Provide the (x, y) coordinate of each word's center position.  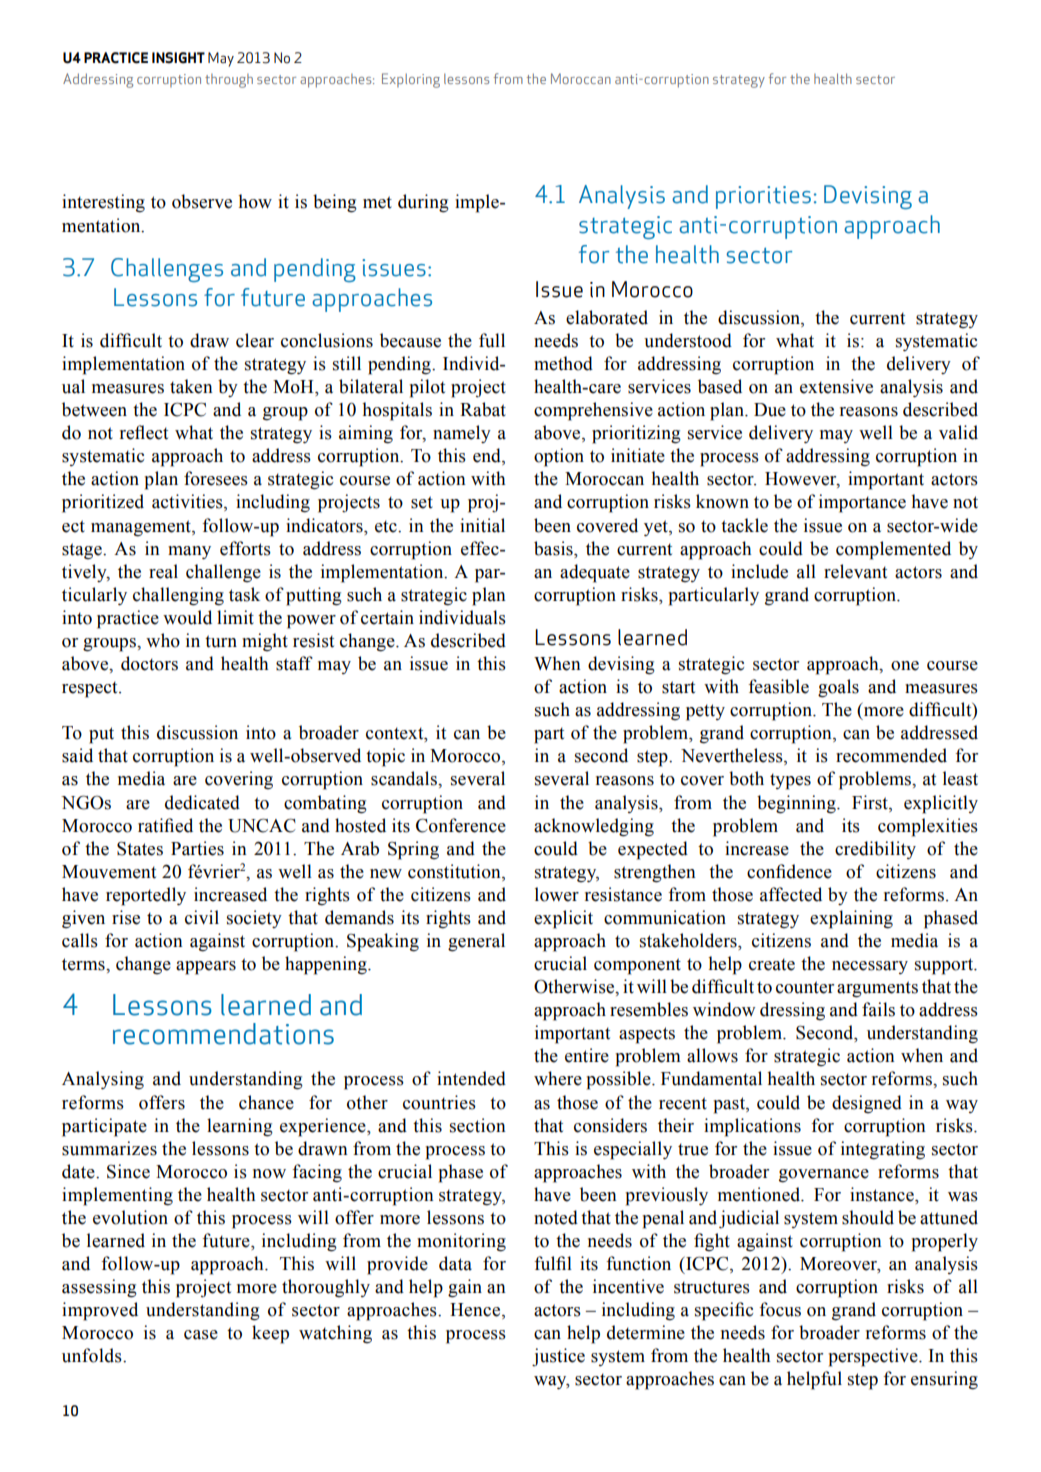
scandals (405, 778)
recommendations (223, 1034)
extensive (836, 386)
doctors (149, 663)
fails (878, 1009)
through (229, 81)
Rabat (483, 409)
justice (558, 1357)
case (201, 1335)
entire (587, 1055)
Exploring (411, 80)
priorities (763, 197)
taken (191, 386)
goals (838, 688)
